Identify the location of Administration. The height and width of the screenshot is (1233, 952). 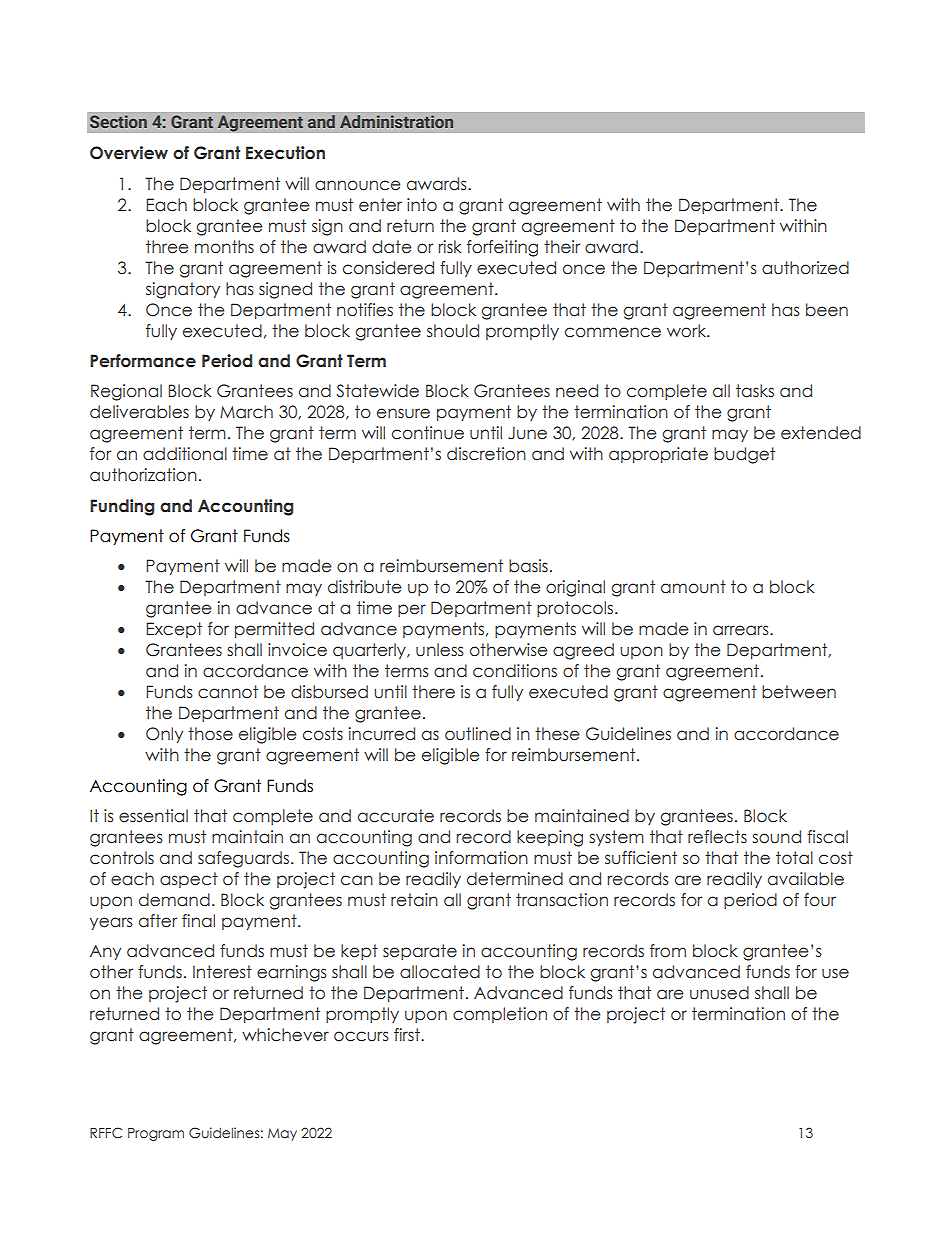
(396, 121).
